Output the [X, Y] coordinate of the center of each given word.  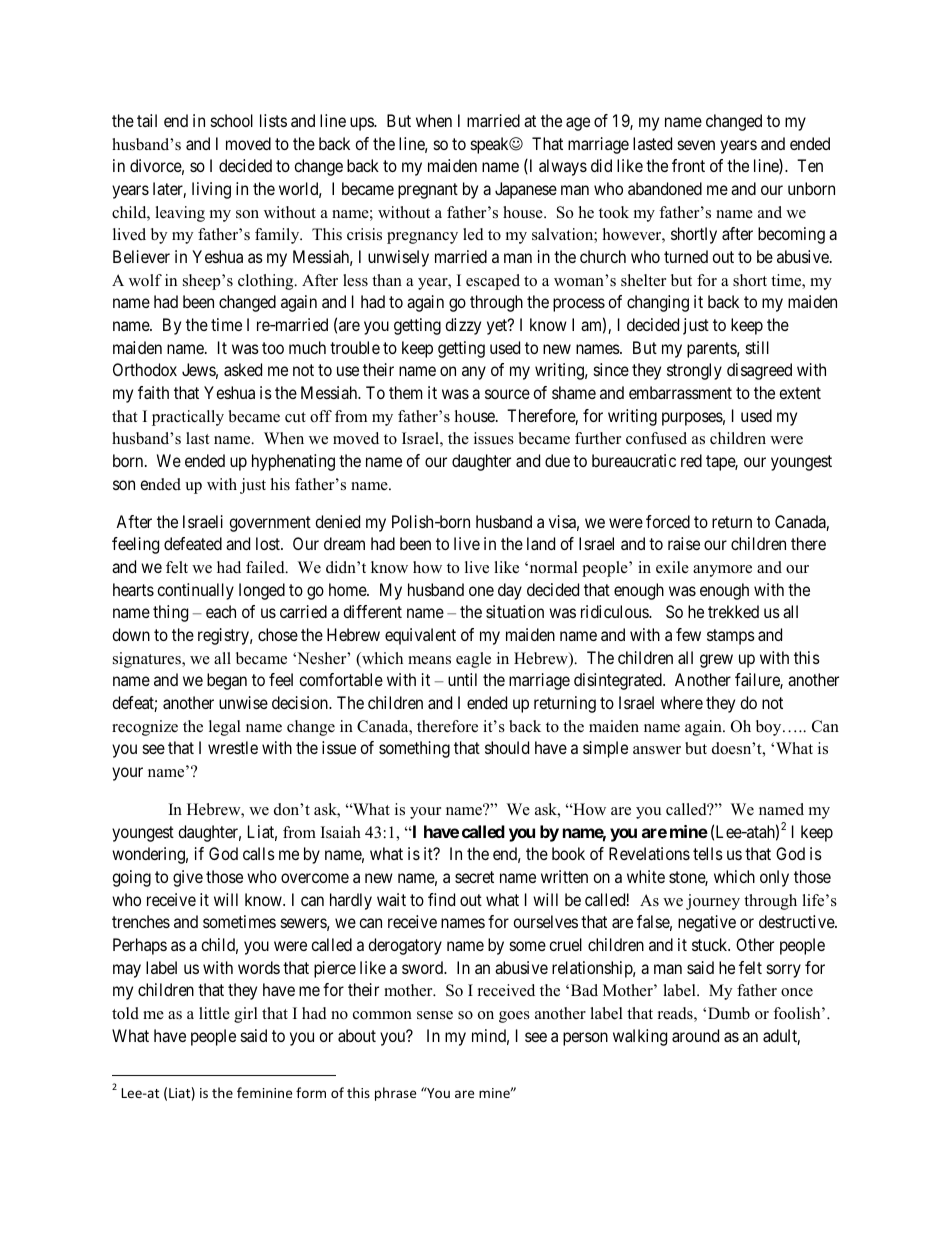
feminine [264, 1092]
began [227, 681]
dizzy [463, 326]
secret [474, 877]
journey [713, 902]
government [270, 524]
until [462, 679]
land [541, 543]
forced [668, 521]
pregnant [428, 191]
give [188, 878]
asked [243, 369]
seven [696, 145]
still [757, 347]
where [682, 702]
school [232, 120]
